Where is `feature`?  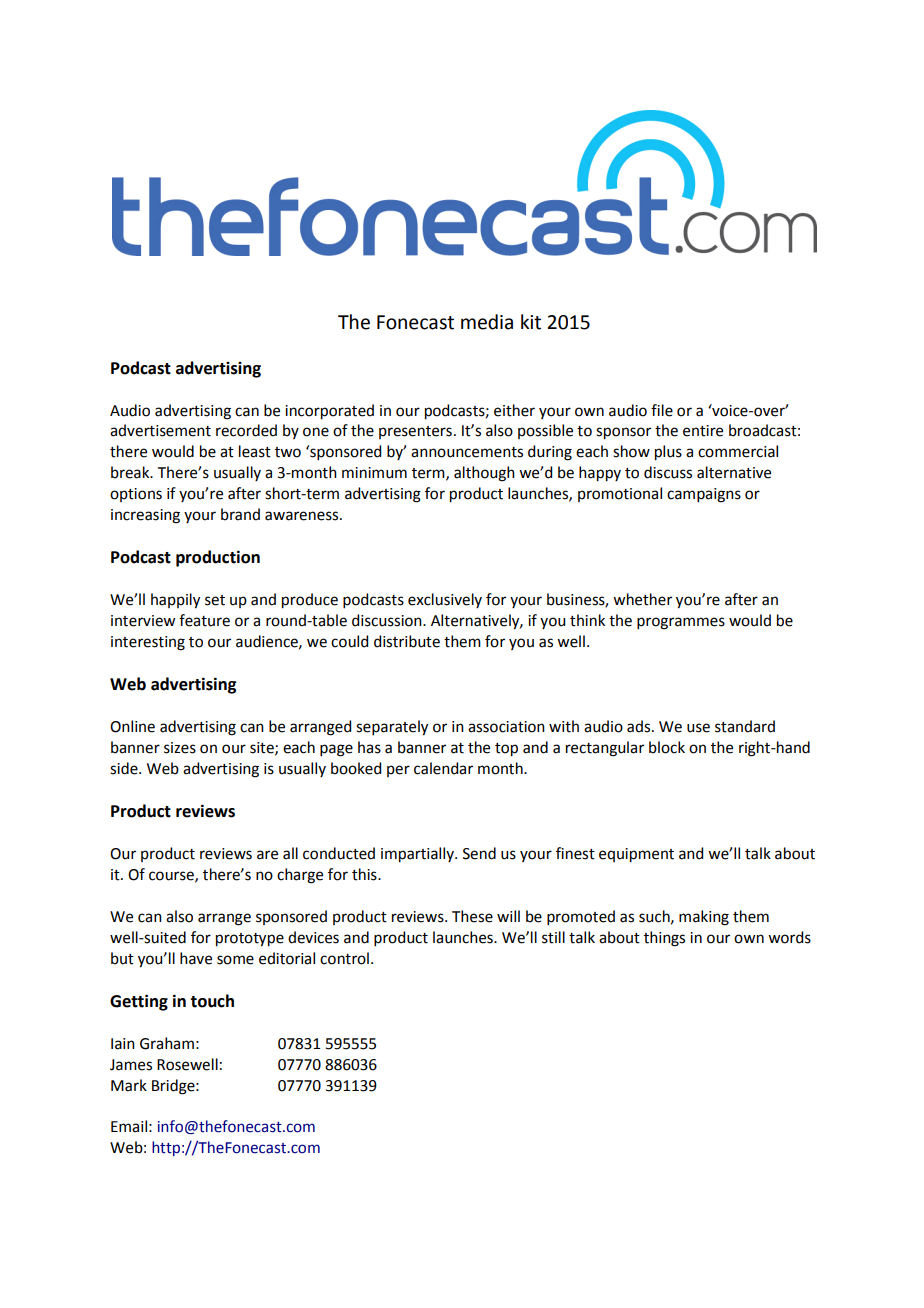 feature is located at coordinates (204, 620).
